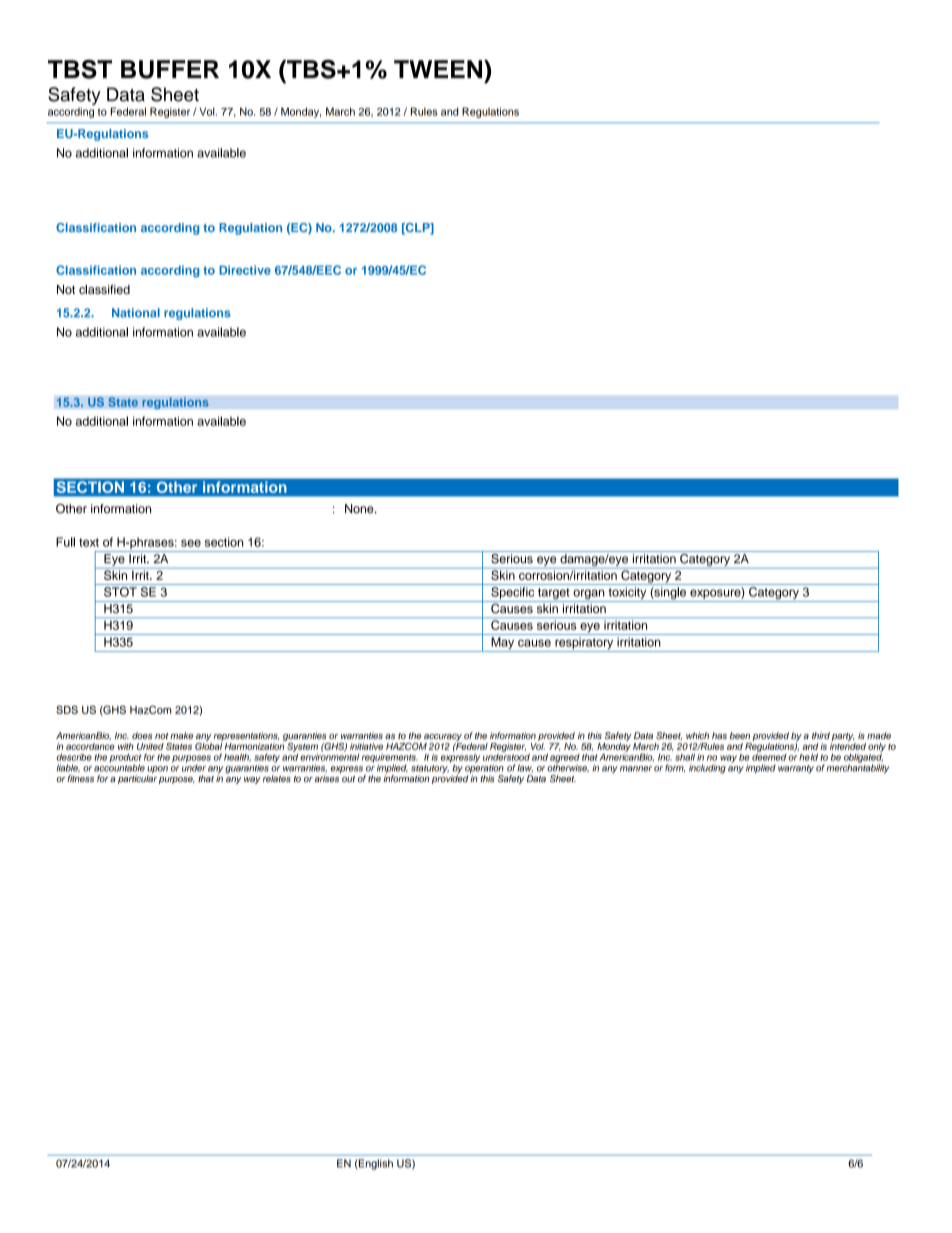  I want to click on classified, so click(104, 289).
